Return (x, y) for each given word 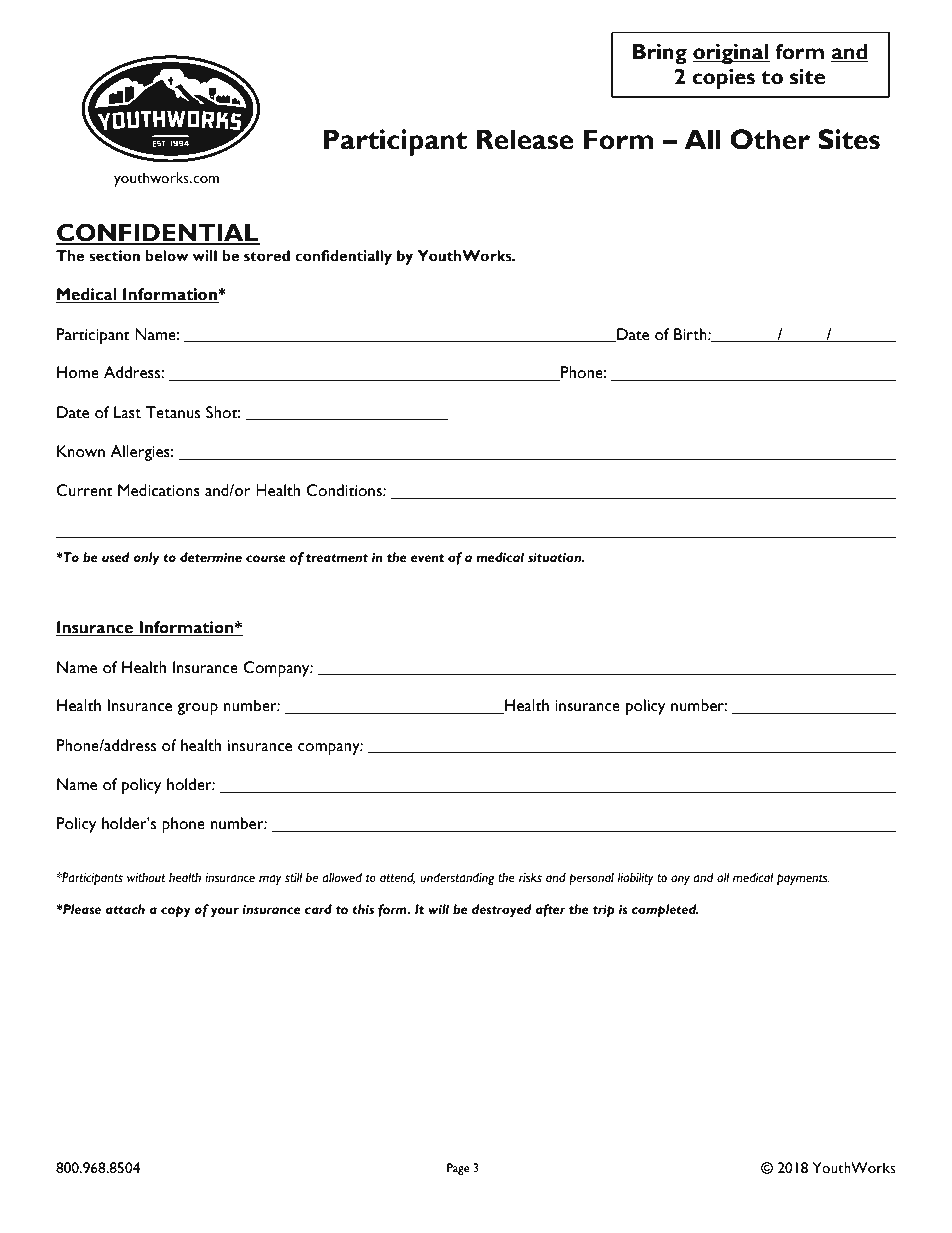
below (166, 256)
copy (176, 912)
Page (458, 1169)
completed (665, 911)
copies (723, 79)
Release (525, 139)
